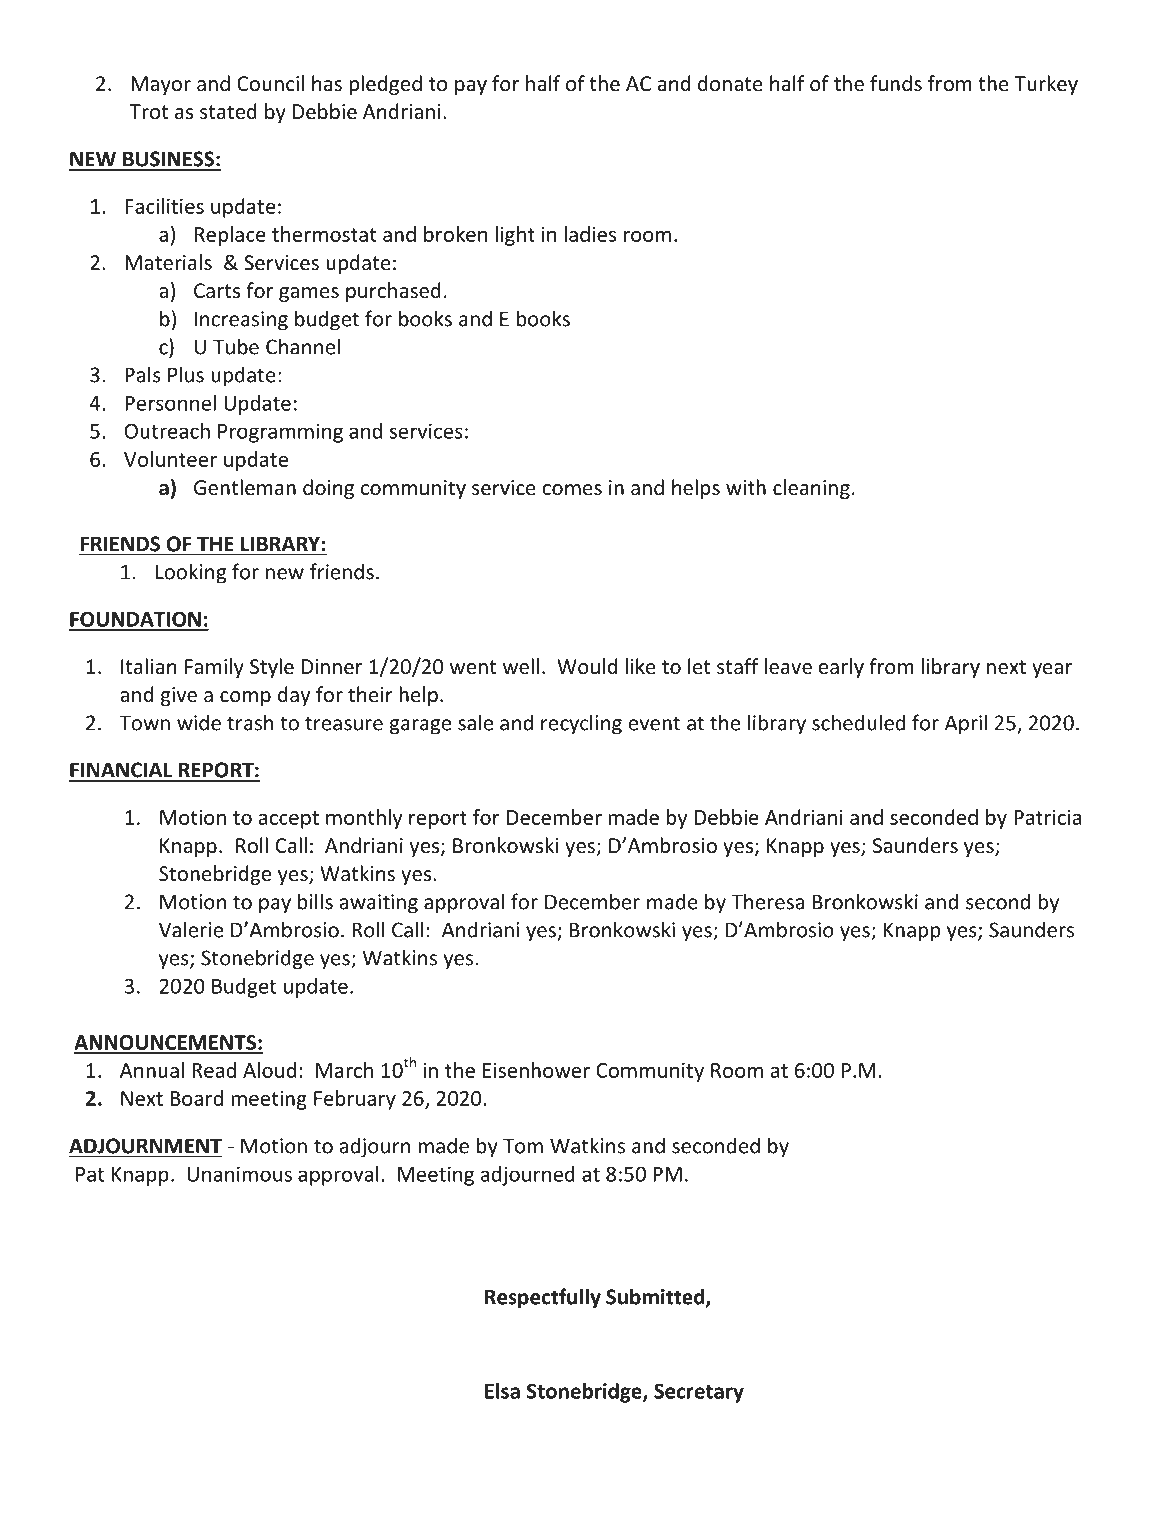 Image resolution: width=1174 pixels, height=1520 pixels. I want to click on Eisenhower, so click(536, 1070).
